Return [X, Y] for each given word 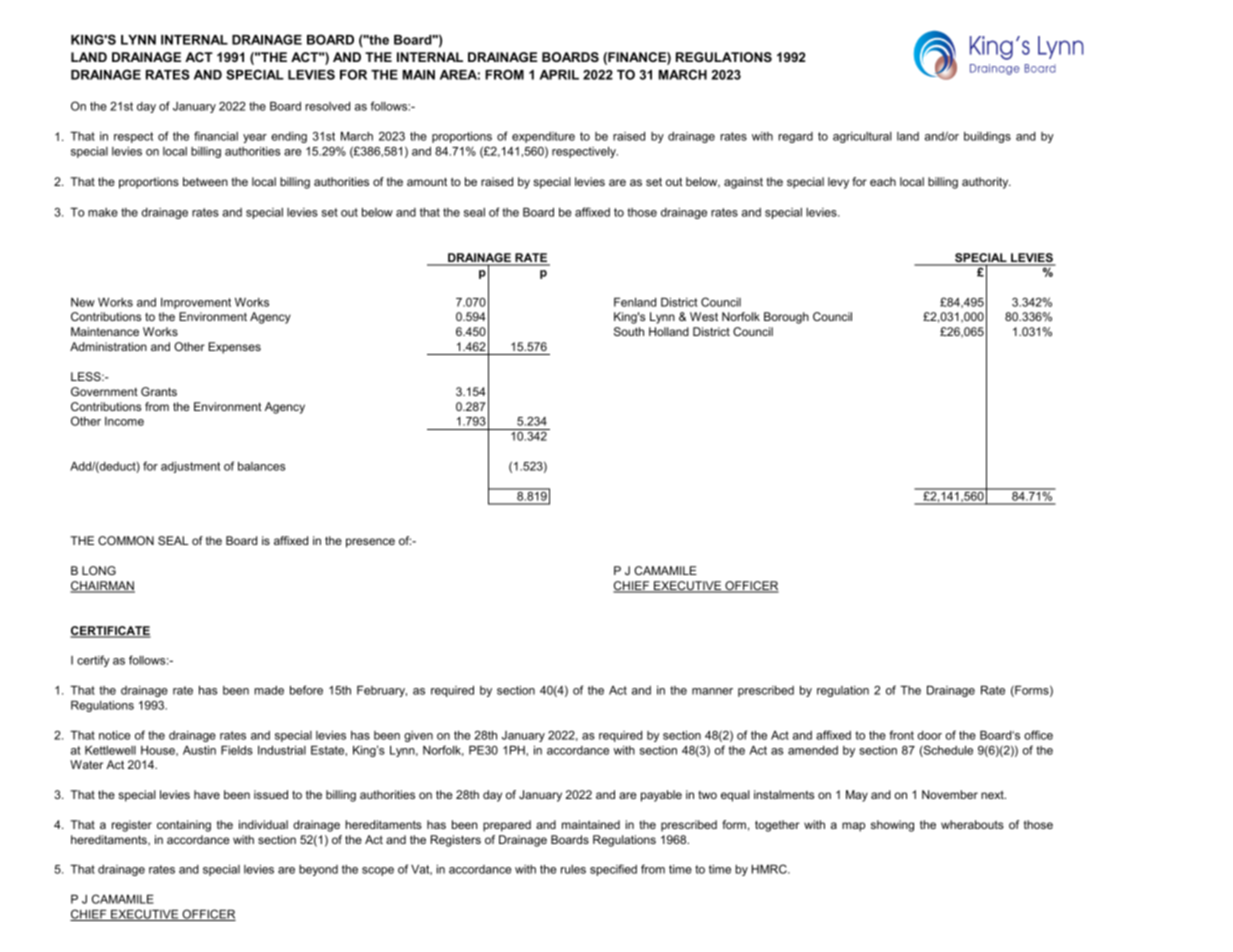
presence [370, 543]
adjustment [190, 467]
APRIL [559, 75]
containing [184, 826]
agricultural [862, 137]
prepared [507, 826]
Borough [786, 318]
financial [216, 136]
